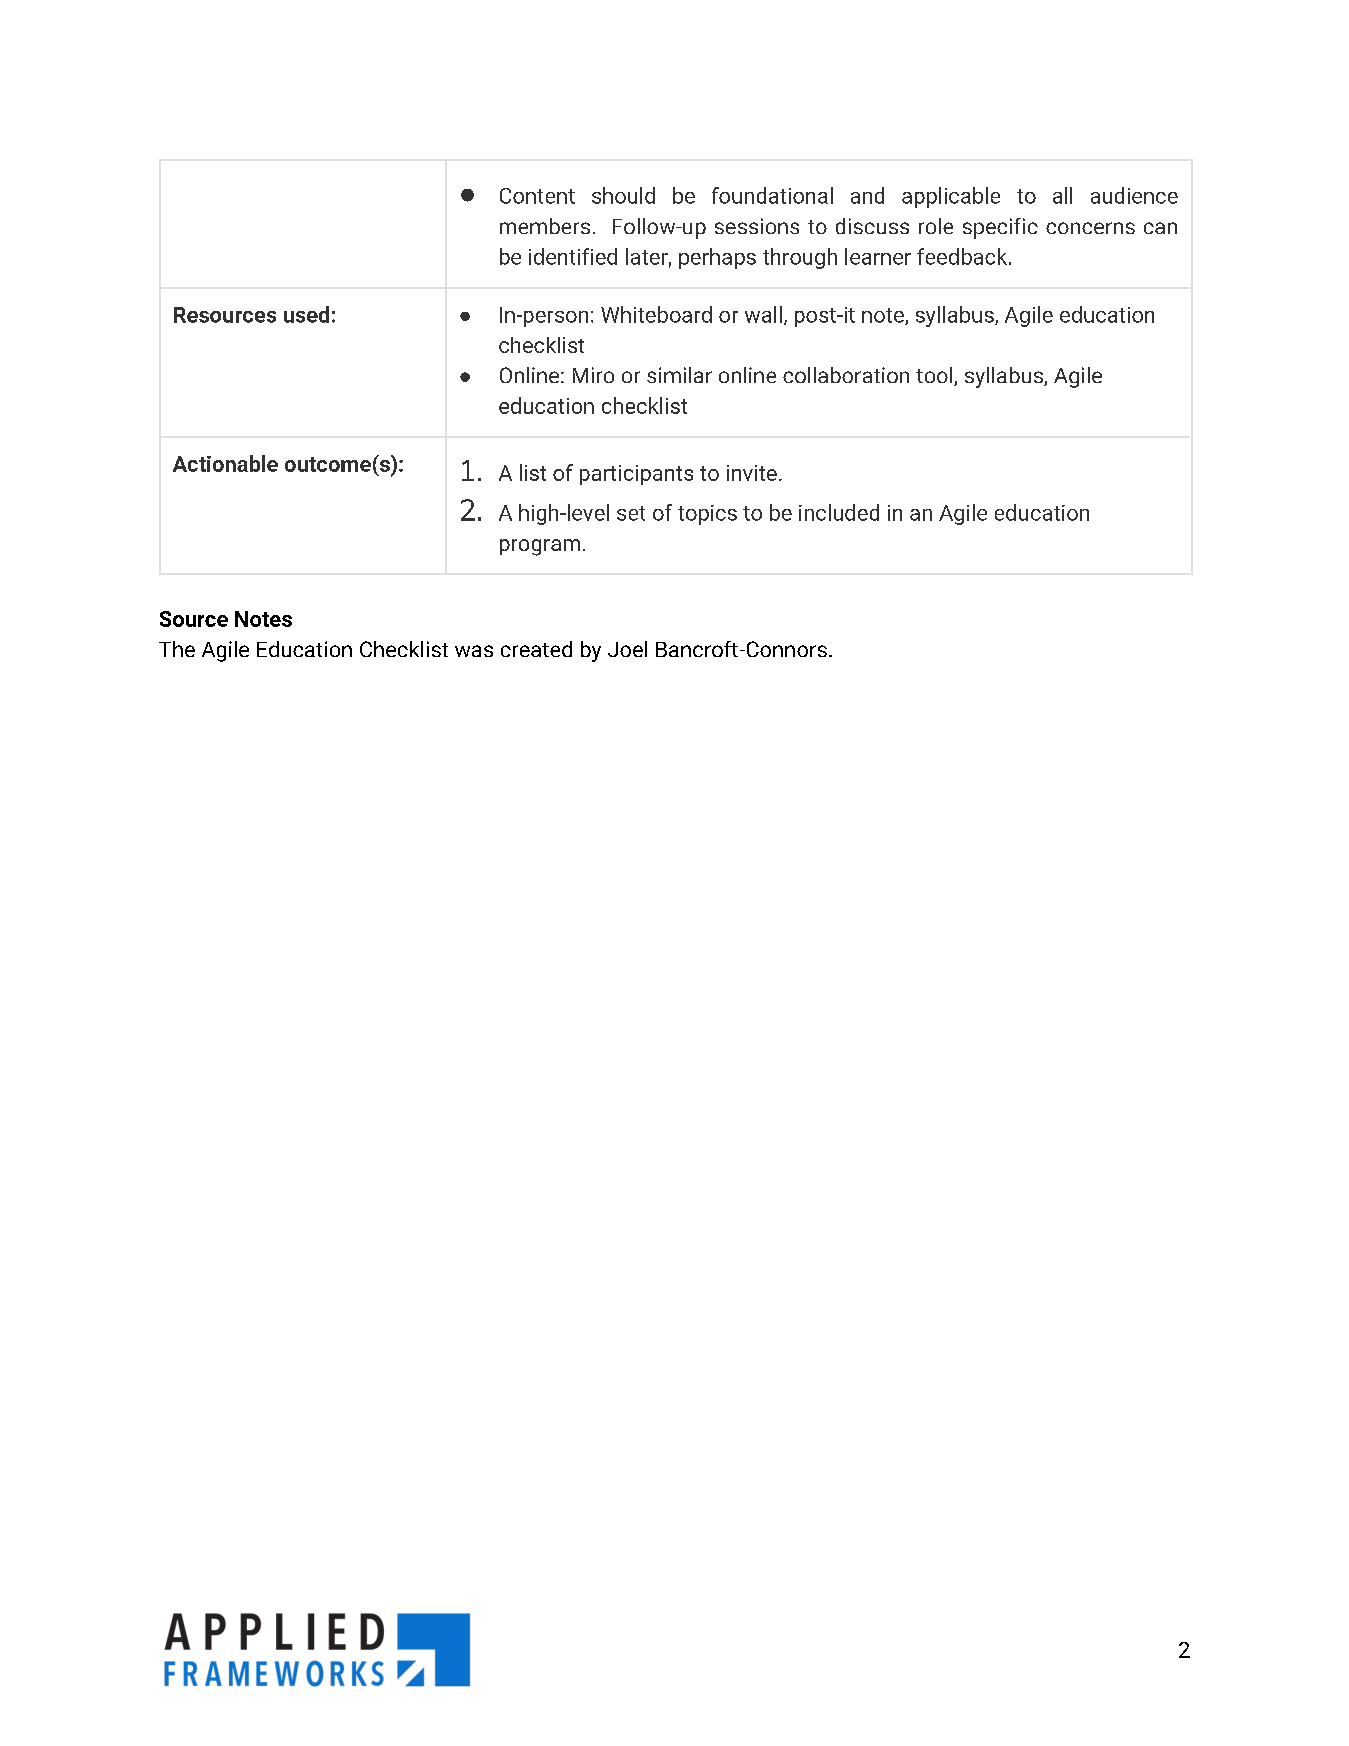 This screenshot has width=1349, height=1746. I want to click on used, so click(306, 314).
